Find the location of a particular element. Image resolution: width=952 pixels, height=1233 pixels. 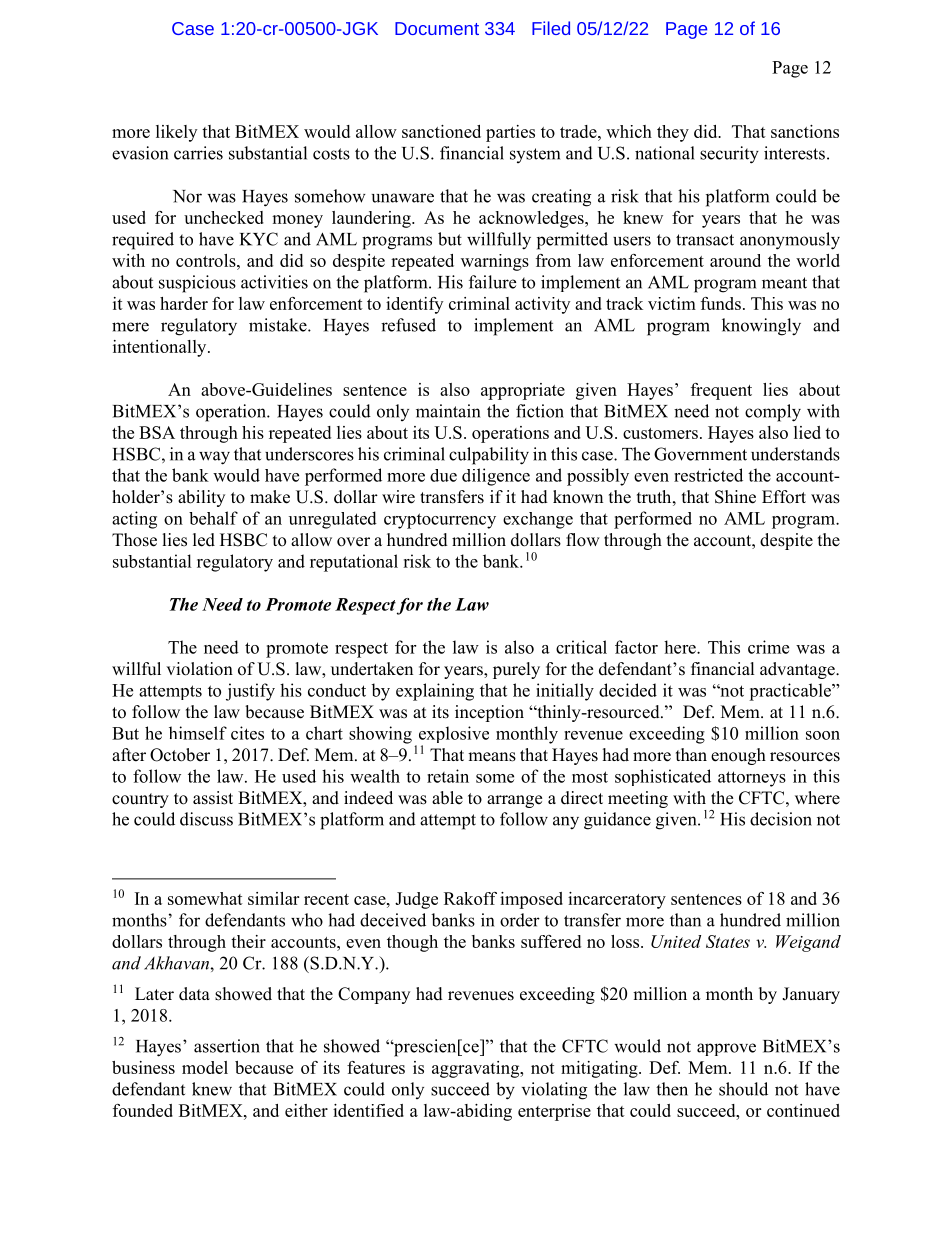

discuss is located at coordinates (206, 819).
